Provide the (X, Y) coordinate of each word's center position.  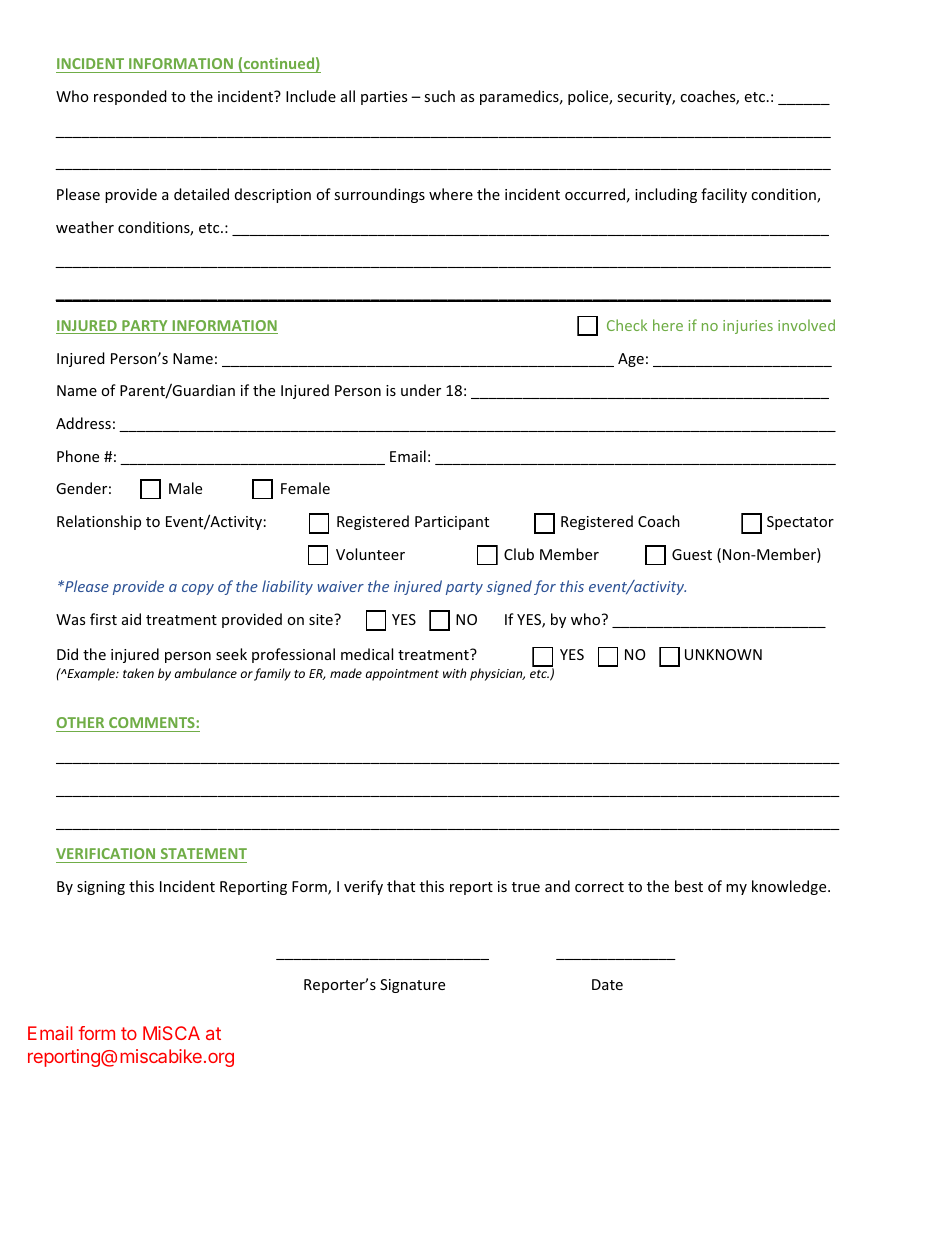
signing (101, 888)
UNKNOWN (723, 654)
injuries (748, 327)
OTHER (81, 724)
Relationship (99, 522)
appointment (402, 675)
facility (724, 195)
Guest (692, 554)
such (439, 96)
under (421, 390)
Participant (452, 523)
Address (83, 423)
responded (130, 97)
